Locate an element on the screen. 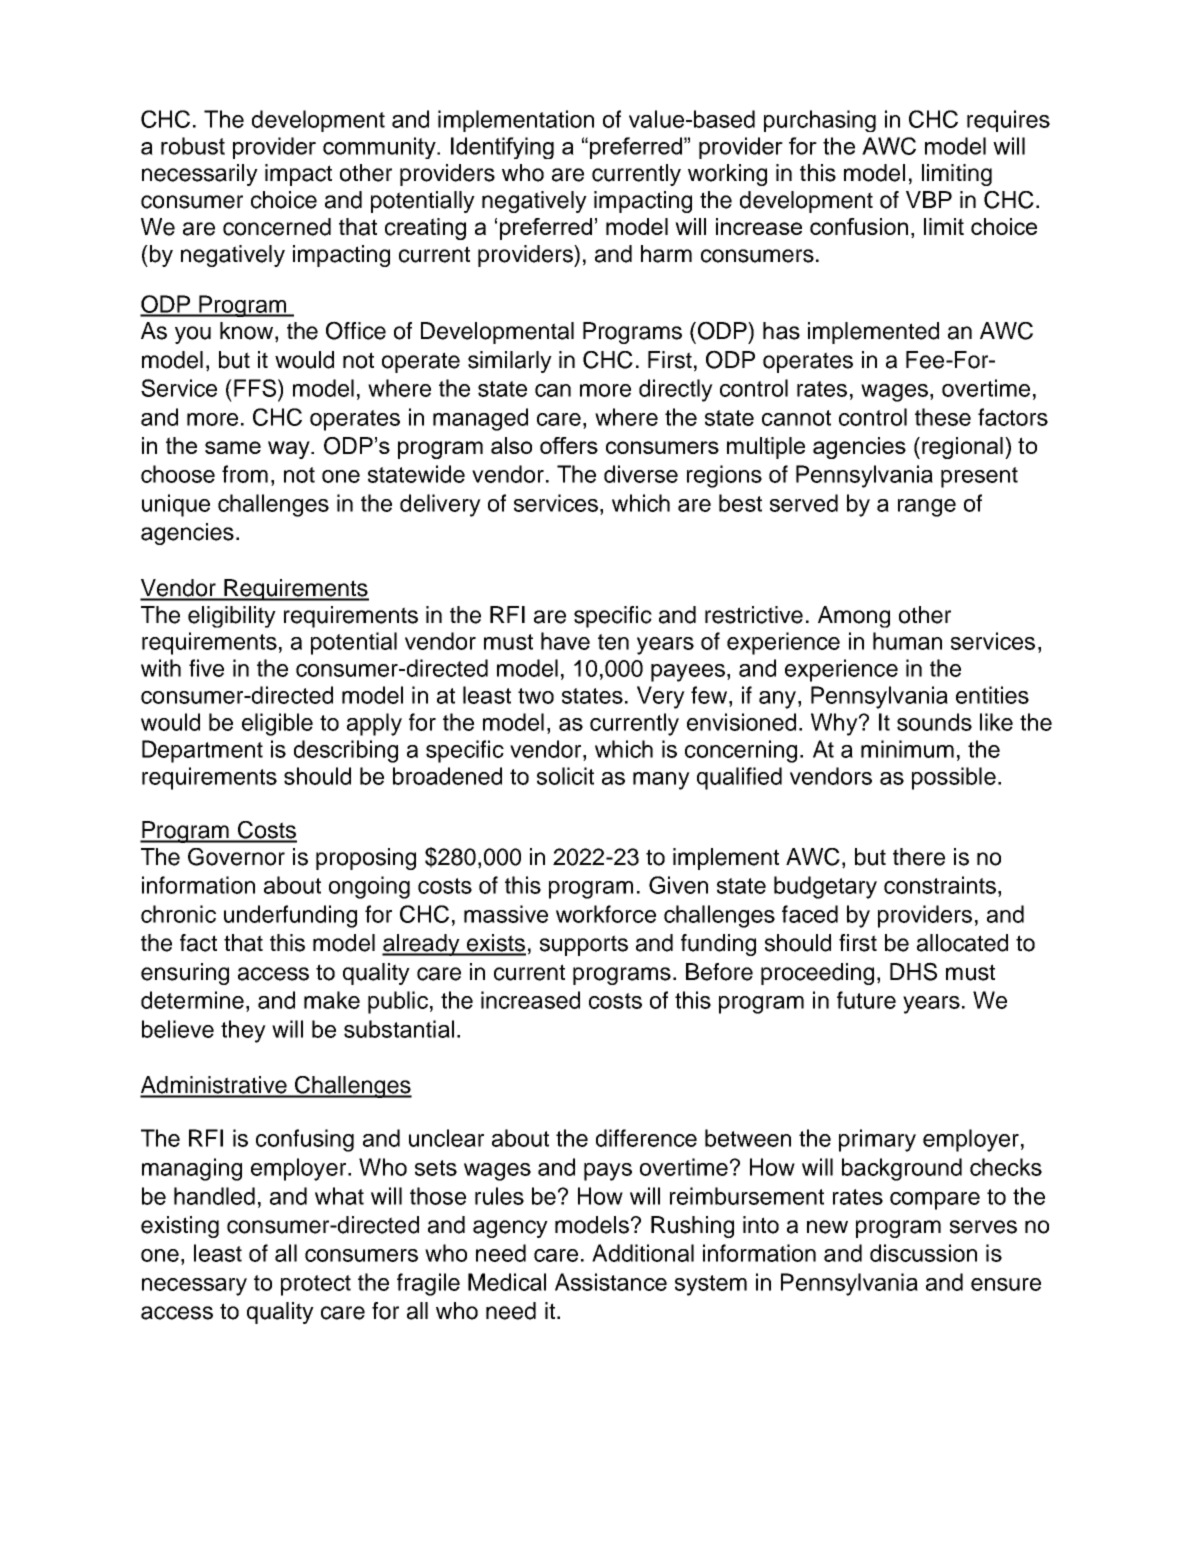 This screenshot has width=1194, height=1545. Identifying is located at coordinates (502, 148).
